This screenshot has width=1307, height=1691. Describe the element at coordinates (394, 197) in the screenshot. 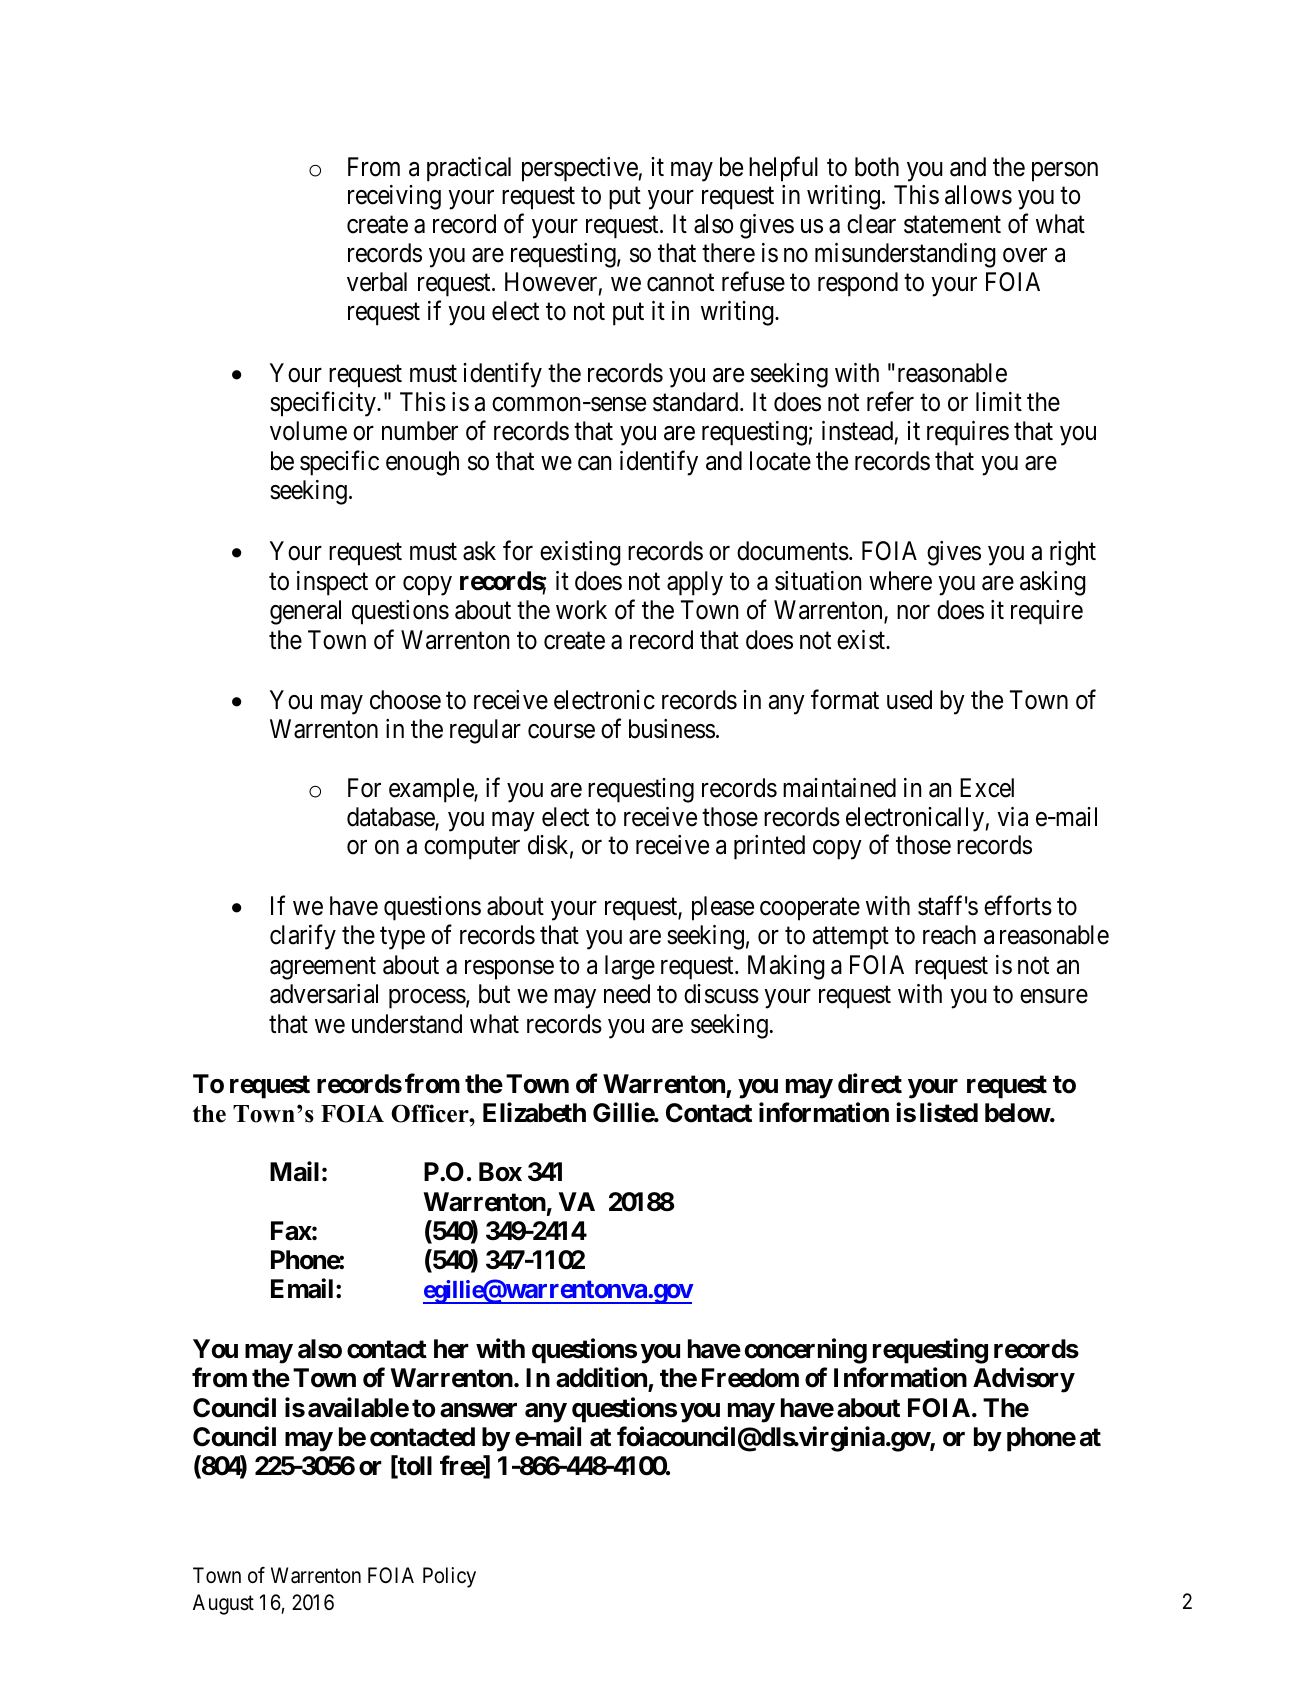

I see `receiving` at that location.
